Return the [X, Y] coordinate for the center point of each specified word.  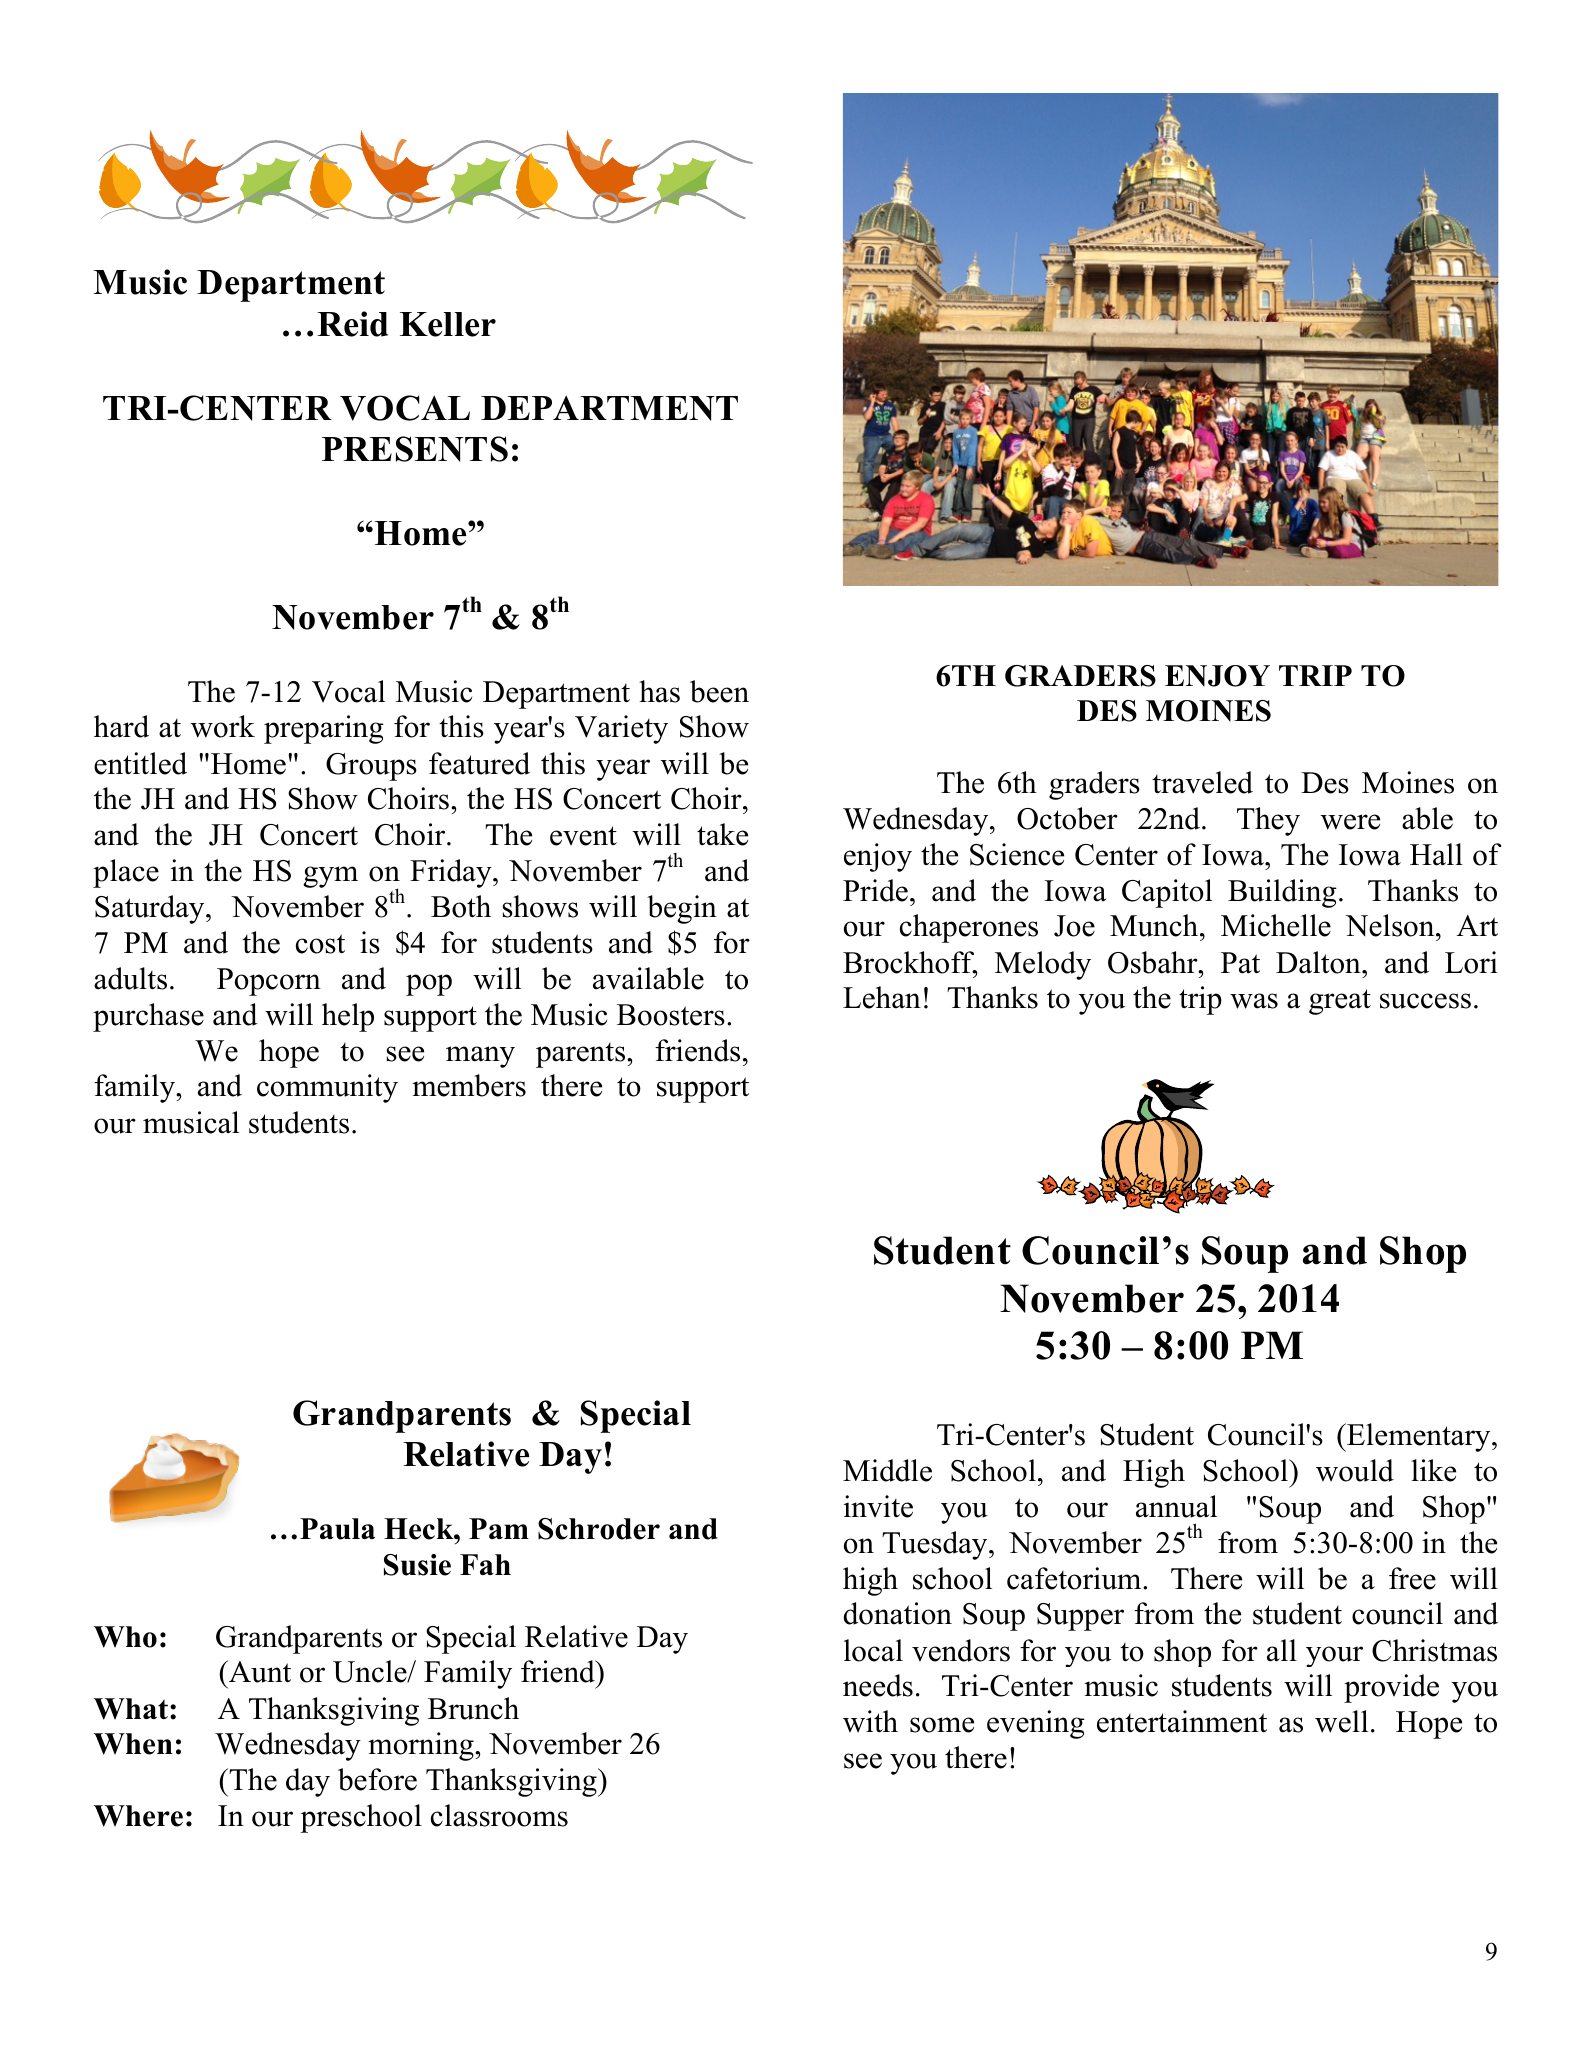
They [1268, 821]
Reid [352, 324]
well [1341, 1721]
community [327, 1088]
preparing [324, 729]
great [1340, 1002]
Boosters [671, 1015]
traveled [1202, 782]
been [719, 691]
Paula [337, 1529]
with [870, 1721]
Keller [448, 324]
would [1355, 1470]
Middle [887, 1470]
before [377, 1779]
